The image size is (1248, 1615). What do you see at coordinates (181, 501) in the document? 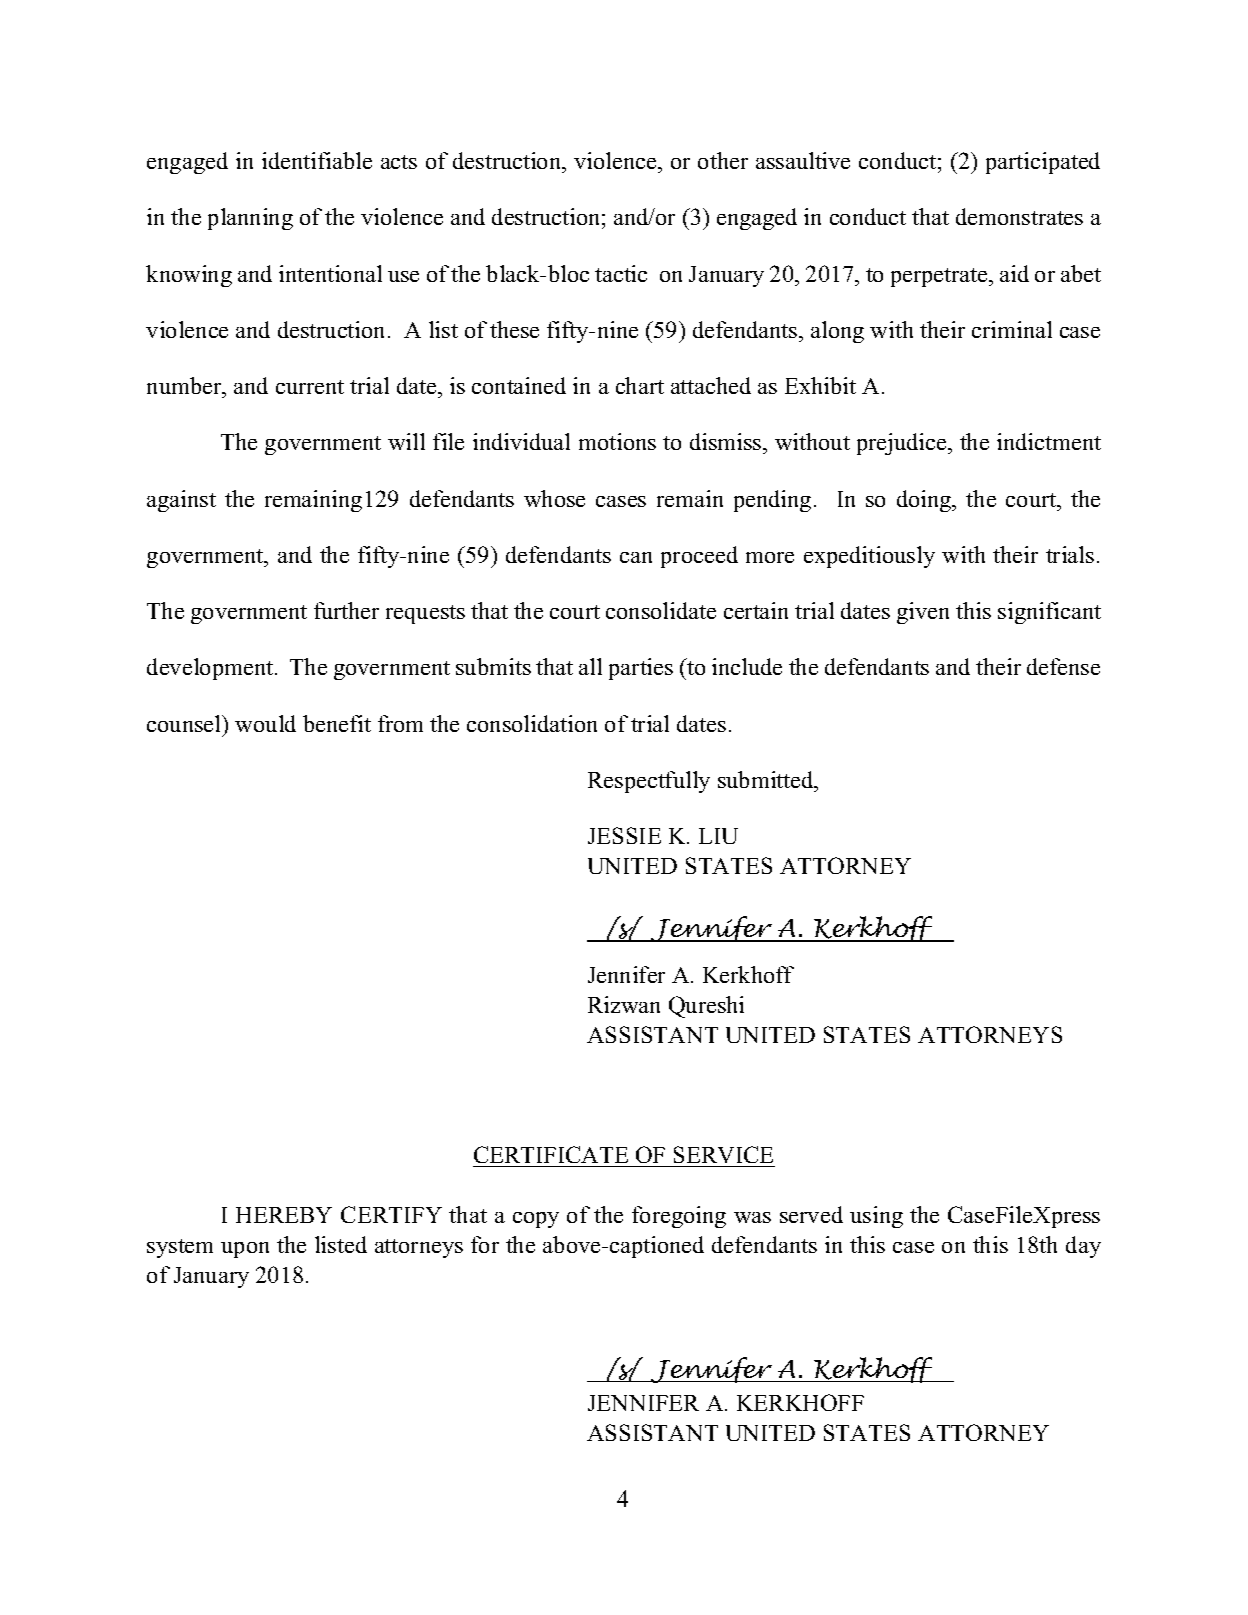
I see `against` at bounding box center [181, 501].
